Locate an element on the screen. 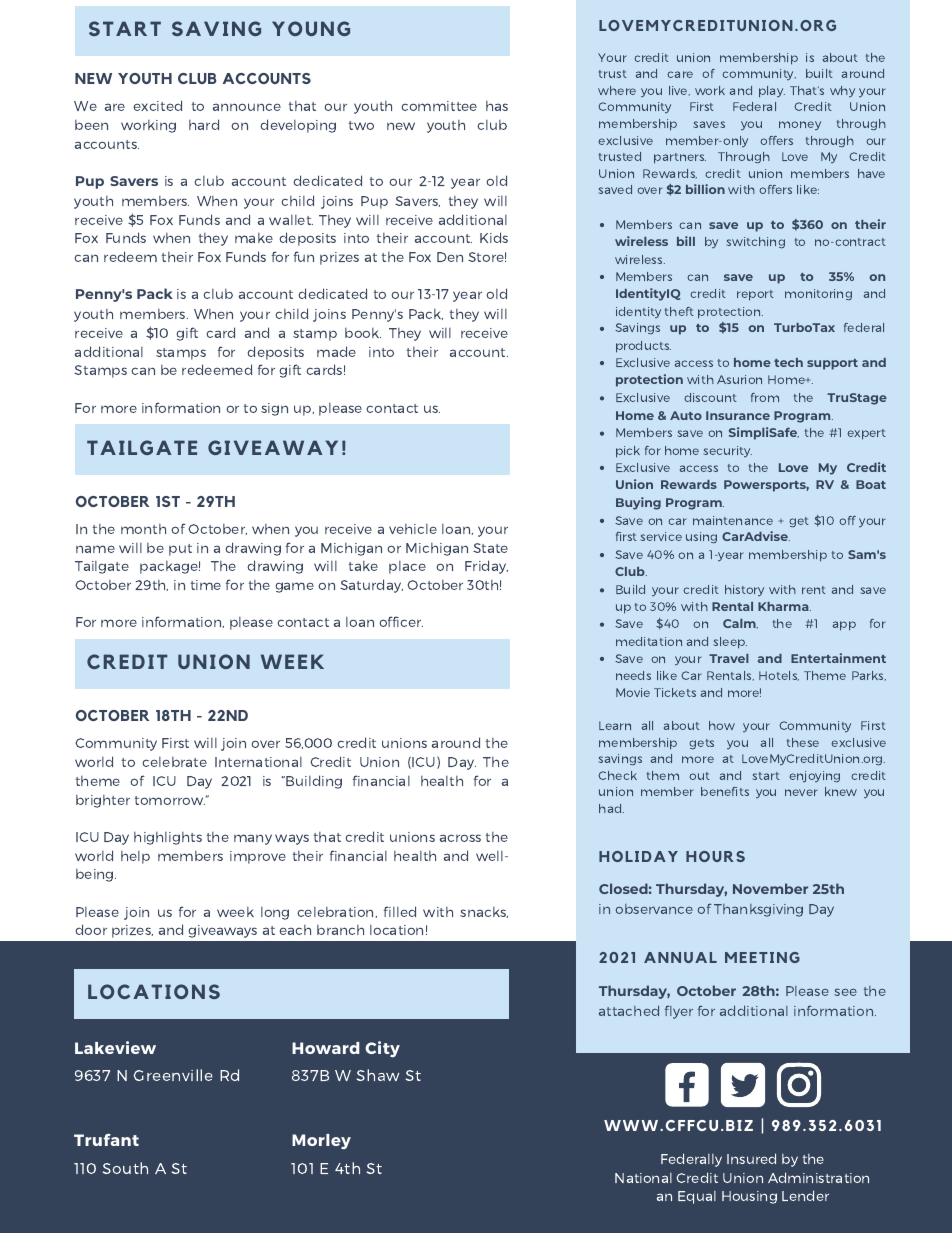 This screenshot has height=1233, width=952. sign is located at coordinates (274, 409).
